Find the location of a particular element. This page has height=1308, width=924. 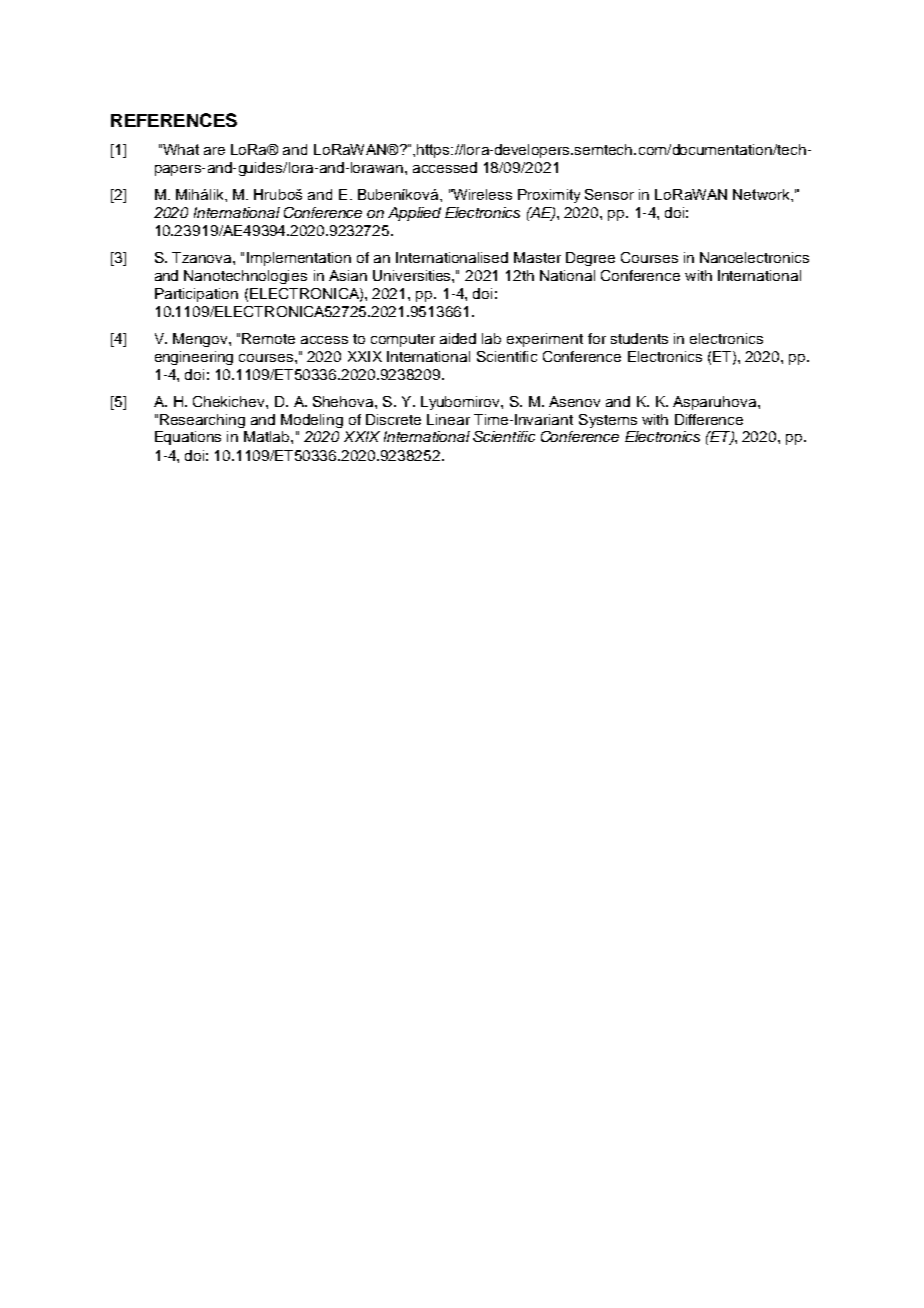

students is located at coordinates (639, 338).
